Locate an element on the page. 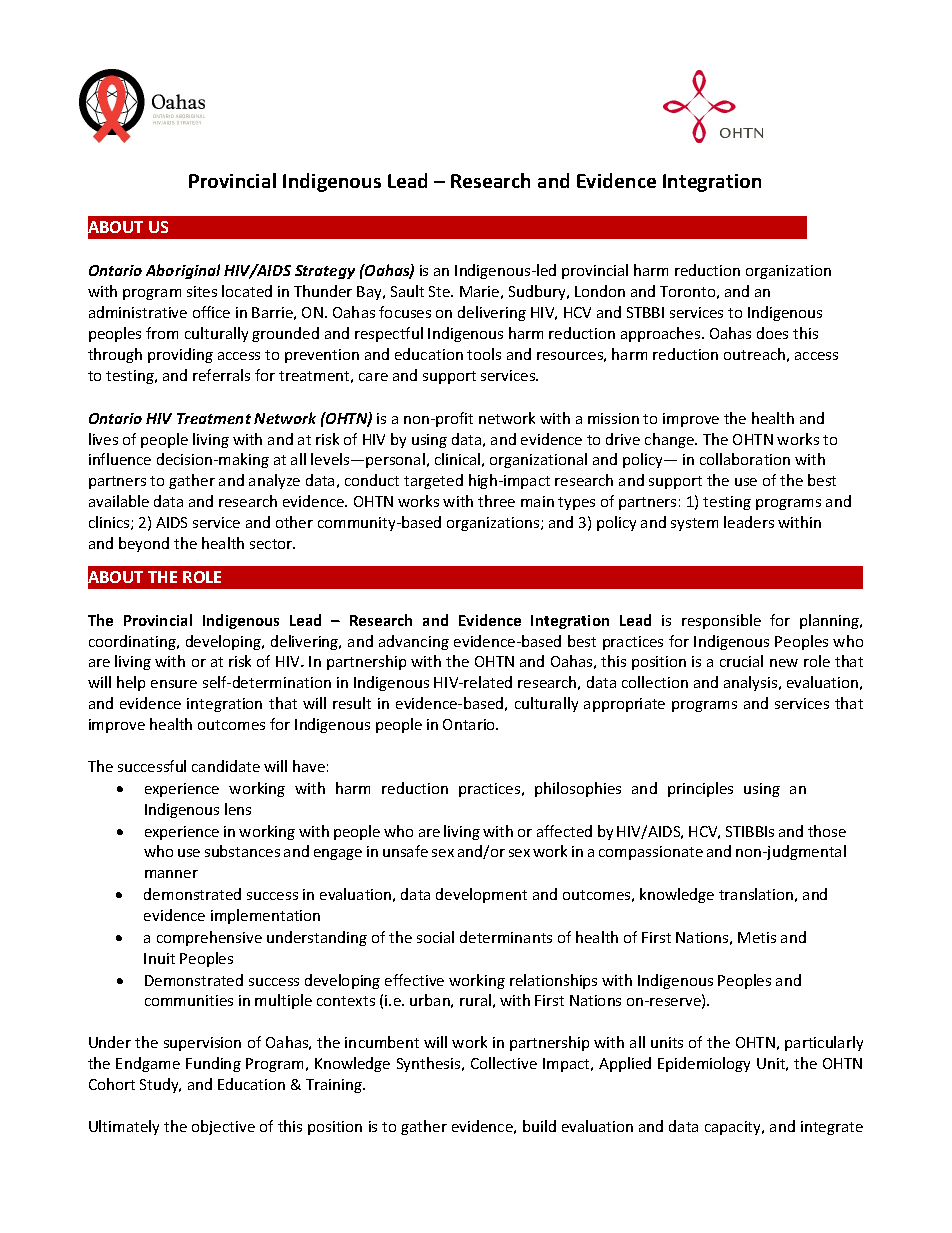  objective is located at coordinates (223, 1127).
